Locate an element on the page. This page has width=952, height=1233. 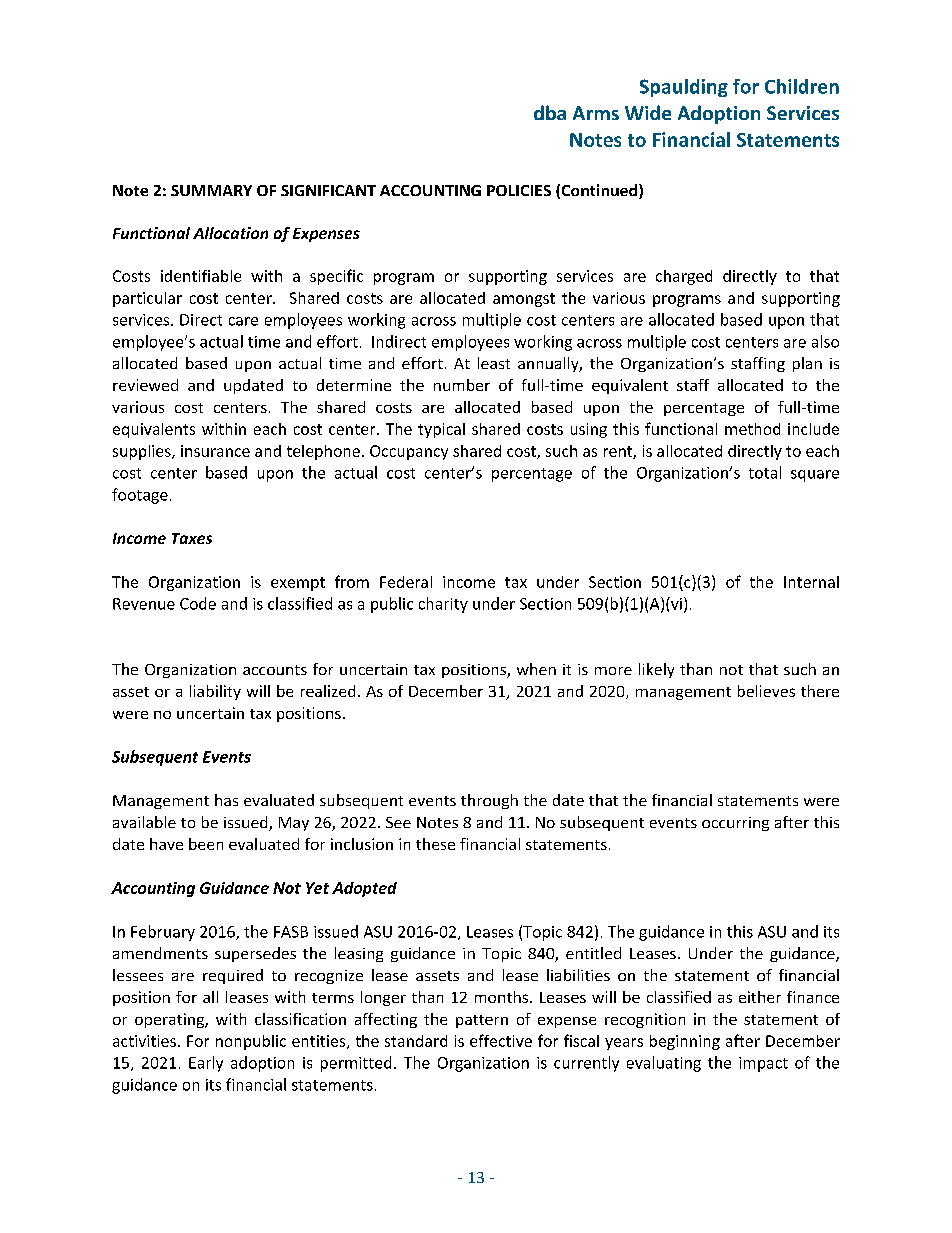
Internal is located at coordinates (811, 582).
